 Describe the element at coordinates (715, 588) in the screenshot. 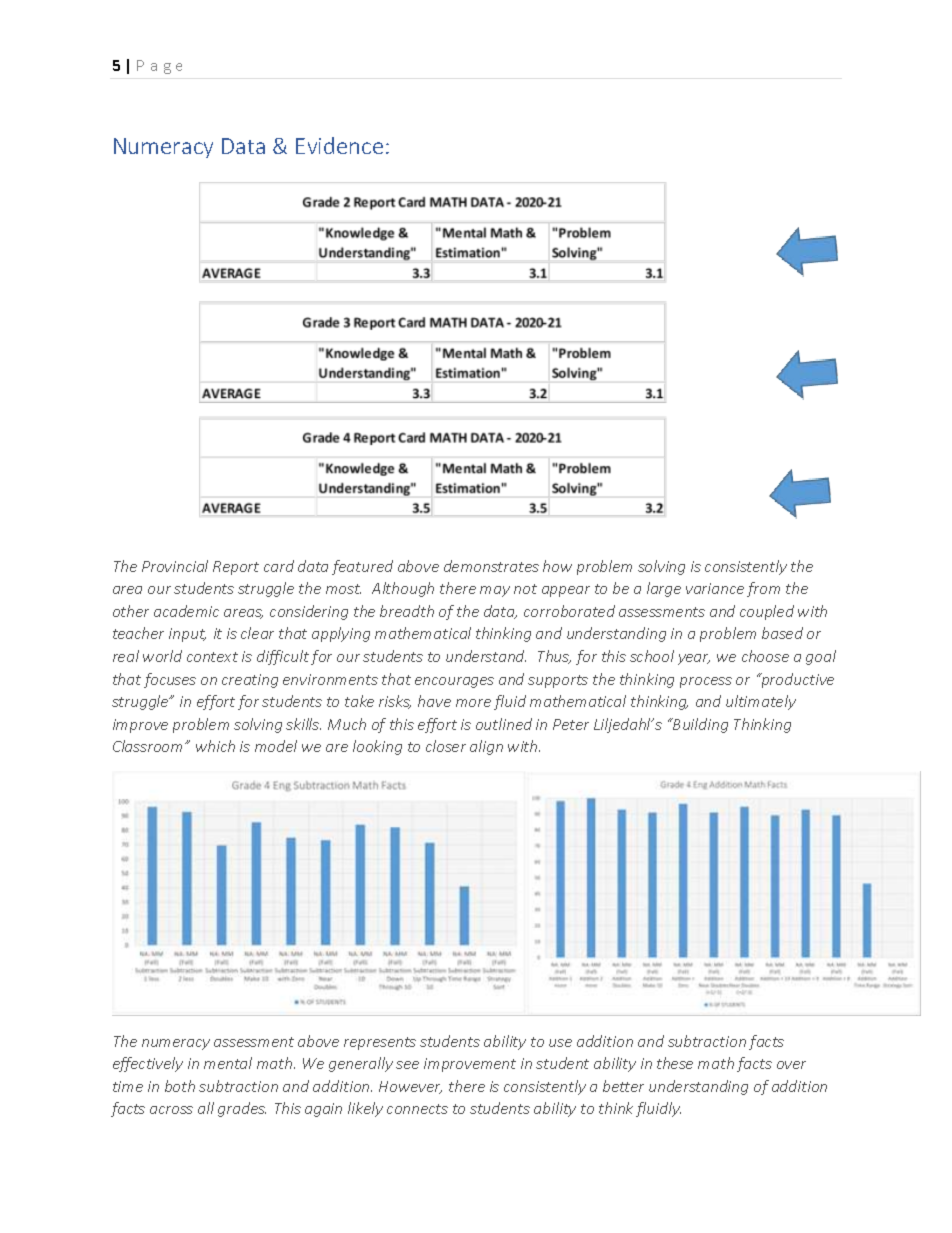

I see `variance` at that location.
